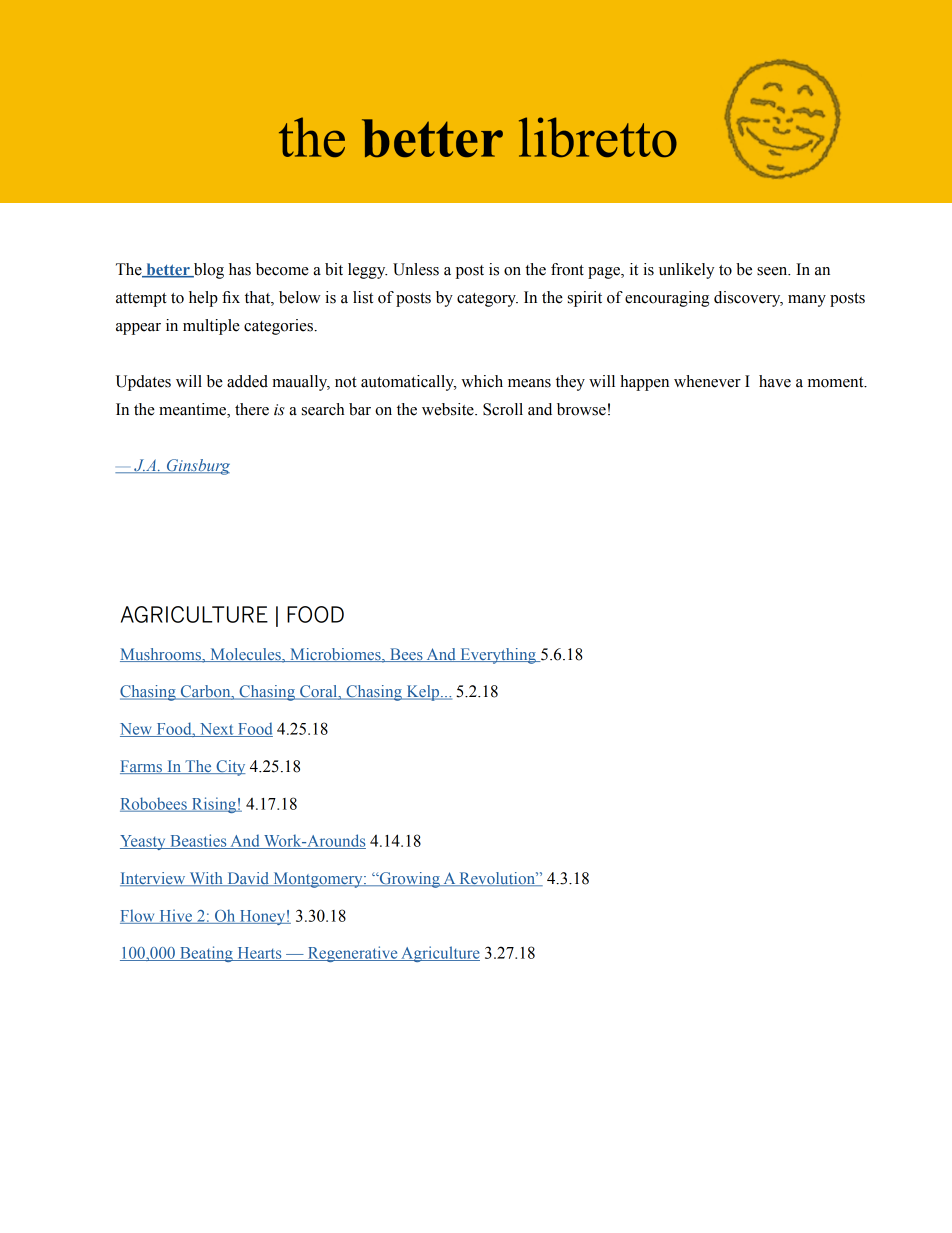 This screenshot has width=952, height=1233. I want to click on fix, so click(231, 297).
